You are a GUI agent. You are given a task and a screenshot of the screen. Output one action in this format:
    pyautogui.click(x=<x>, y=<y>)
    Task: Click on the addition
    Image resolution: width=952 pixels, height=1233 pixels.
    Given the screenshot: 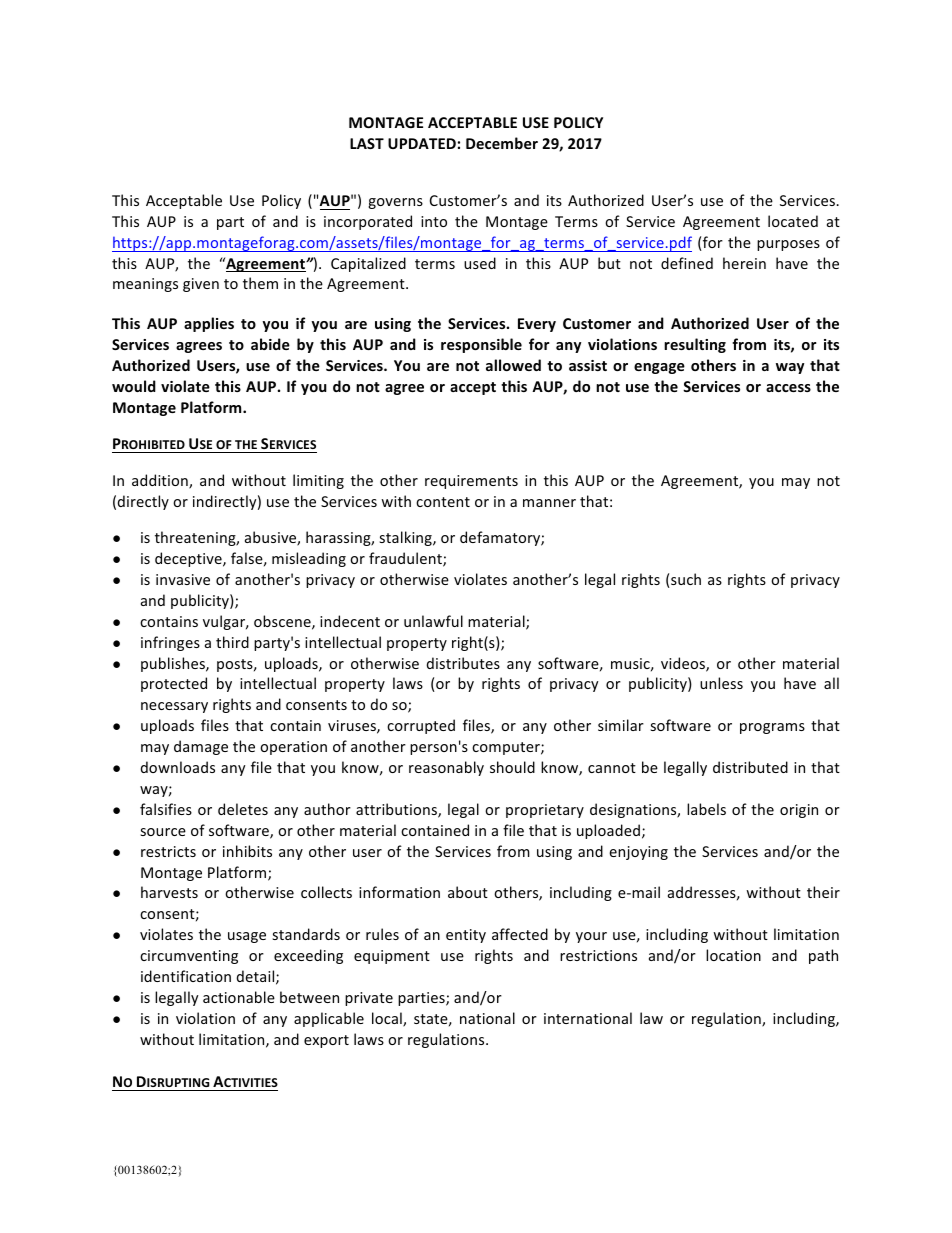 What is the action you would take?
    pyautogui.click(x=161, y=481)
